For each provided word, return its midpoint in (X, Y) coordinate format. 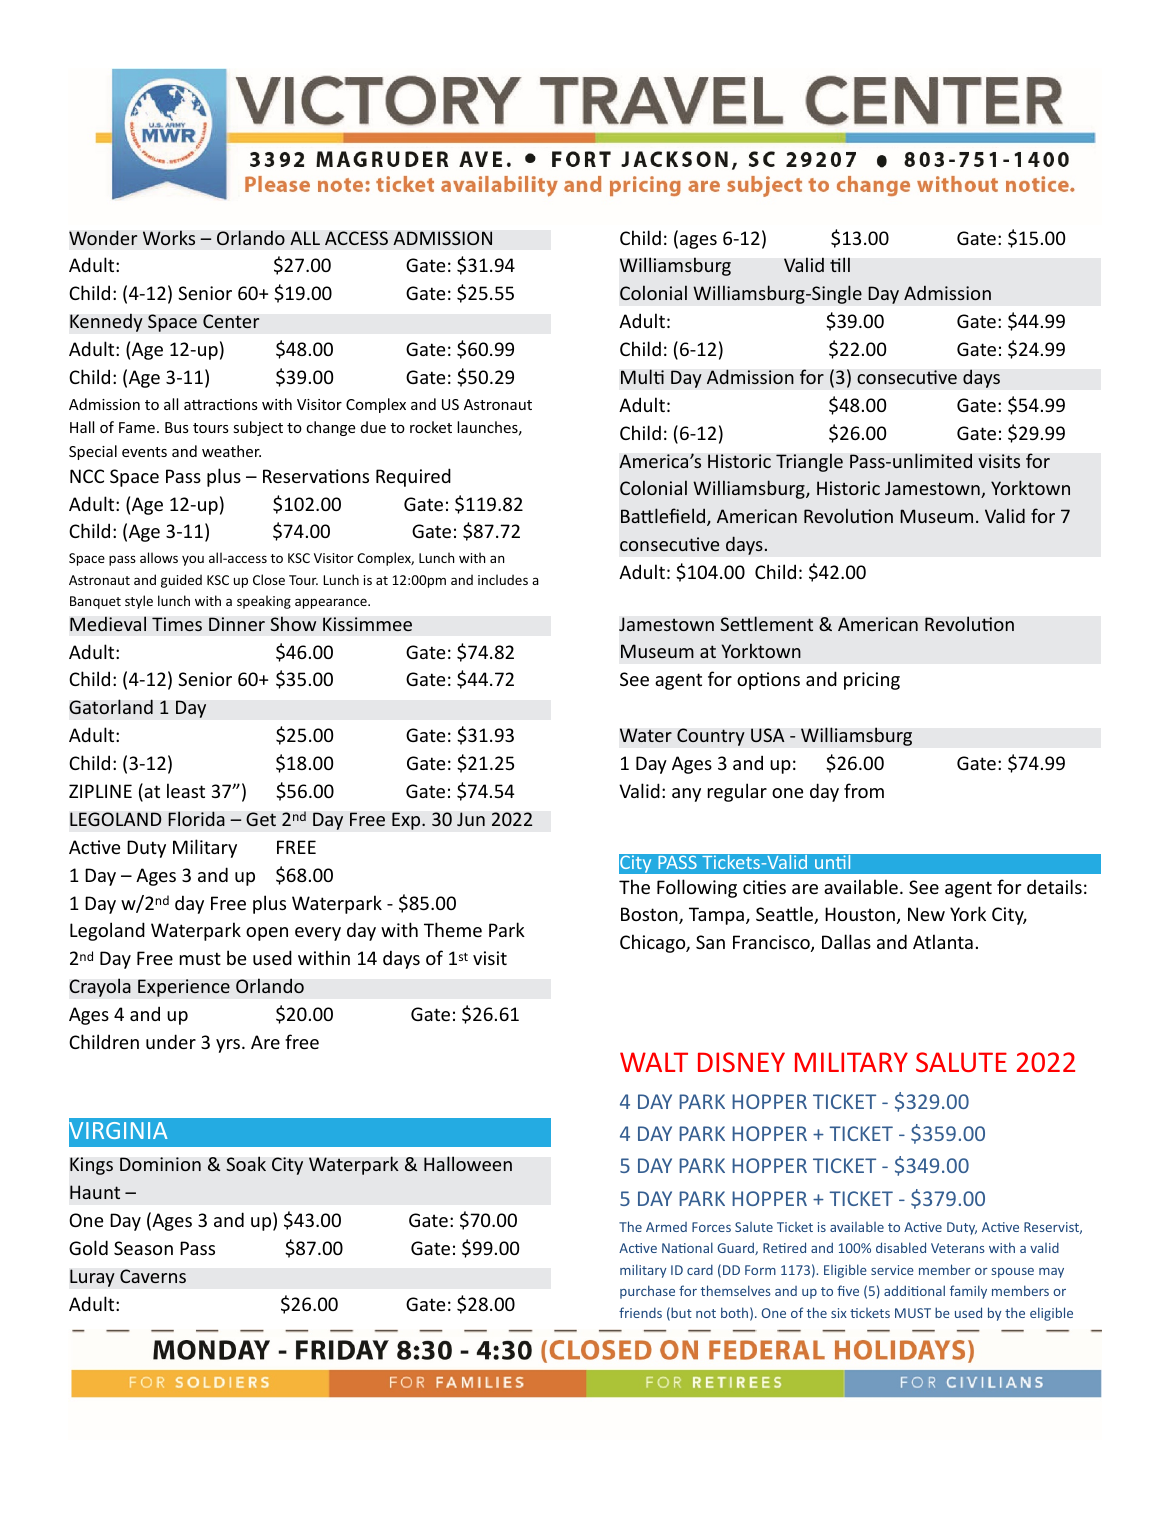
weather (231, 451)
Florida (196, 819)
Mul (637, 376)
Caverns (153, 1276)
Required (413, 477)
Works (169, 238)
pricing (872, 681)
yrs (228, 1046)
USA (768, 735)
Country (711, 737)
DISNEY (741, 1062)
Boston (650, 915)
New (926, 914)
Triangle (809, 462)
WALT (654, 1062)
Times (177, 624)
